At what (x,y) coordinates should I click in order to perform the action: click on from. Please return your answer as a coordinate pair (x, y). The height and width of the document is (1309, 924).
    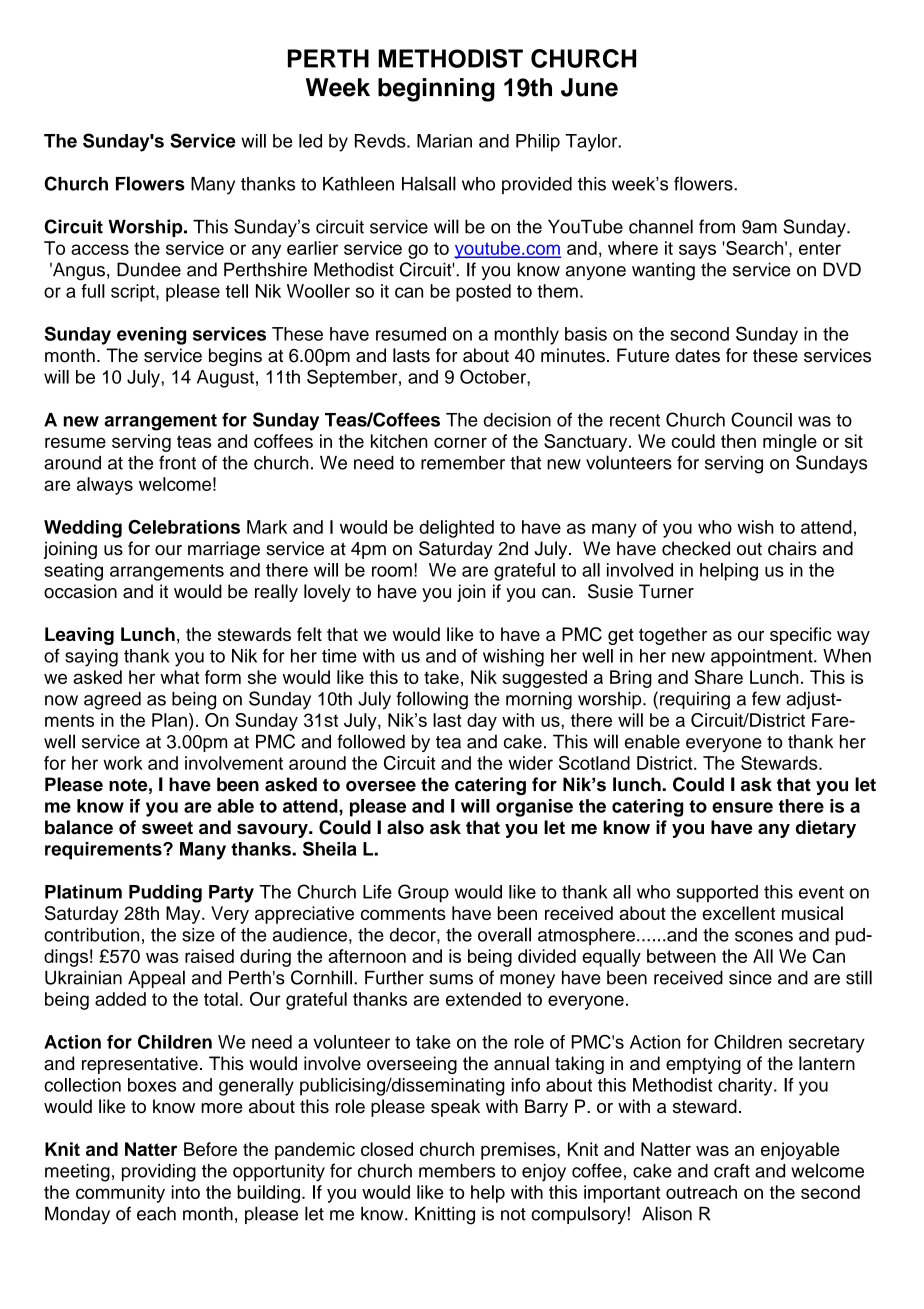
    Looking at the image, I should click on (717, 226).
